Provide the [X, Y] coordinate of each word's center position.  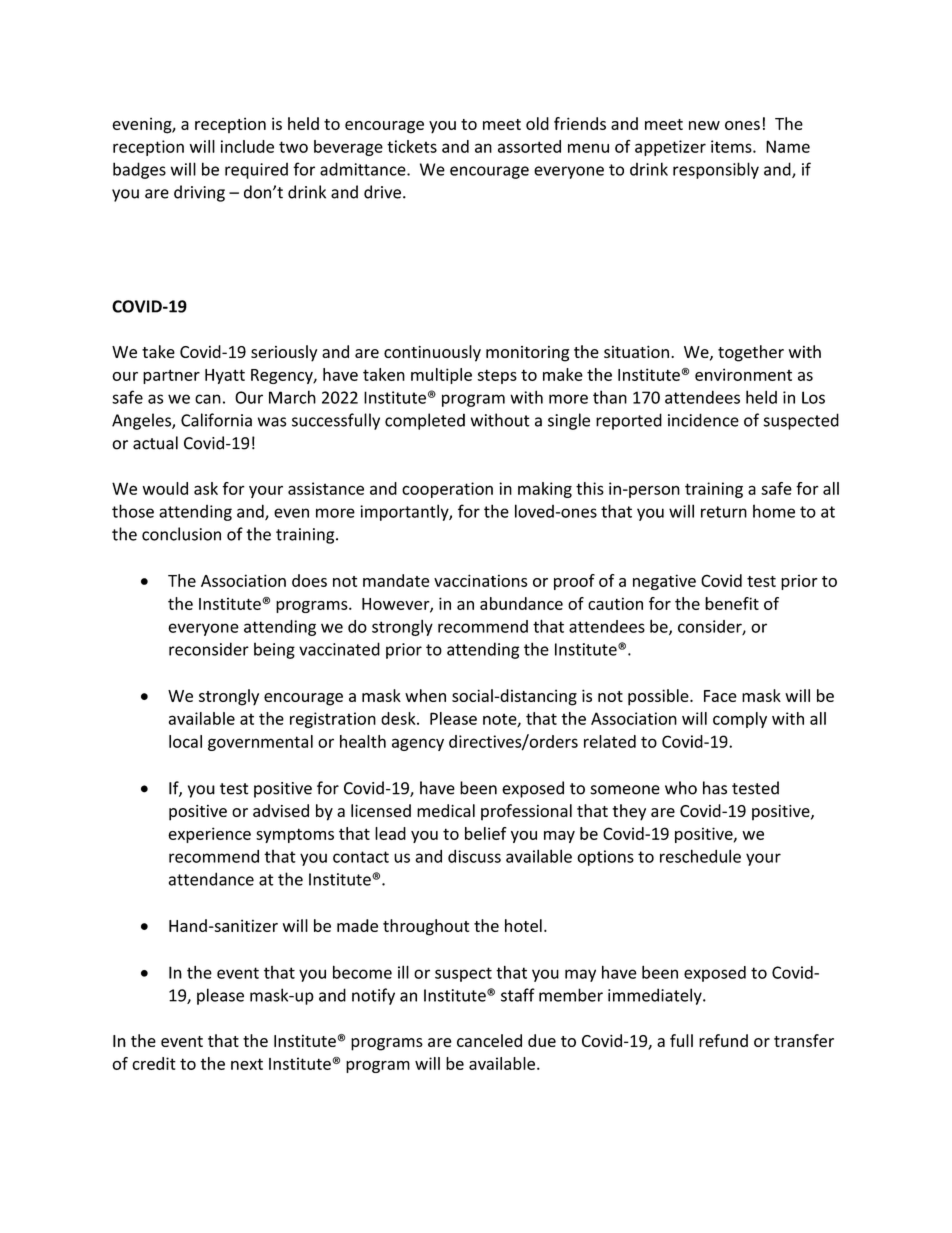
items [732, 146]
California [216, 420]
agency [418, 744]
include [247, 146]
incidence [703, 420]
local [185, 741]
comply [740, 720]
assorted [529, 146]
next [247, 1064]
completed [425, 421]
